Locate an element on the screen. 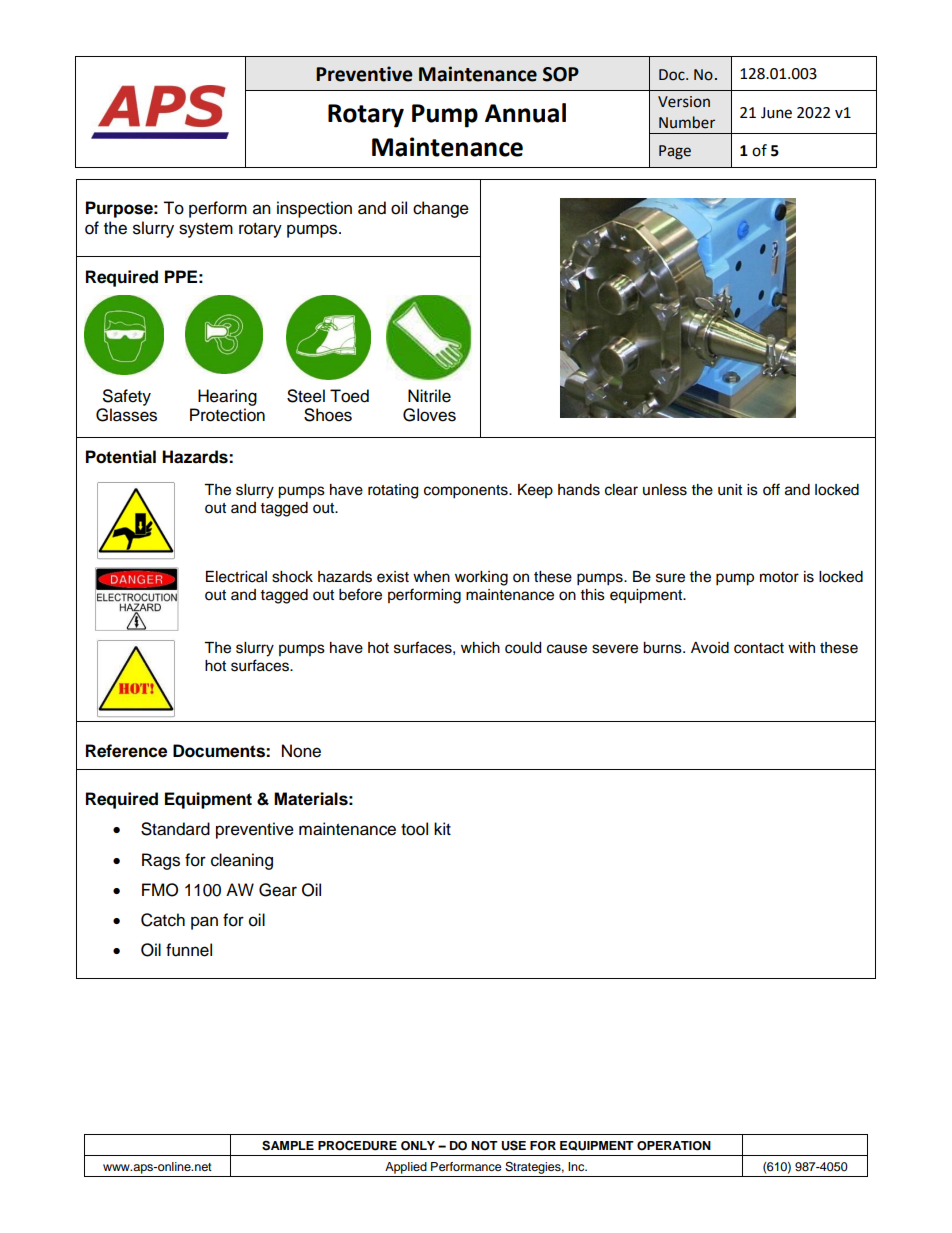  Version is located at coordinates (684, 102).
